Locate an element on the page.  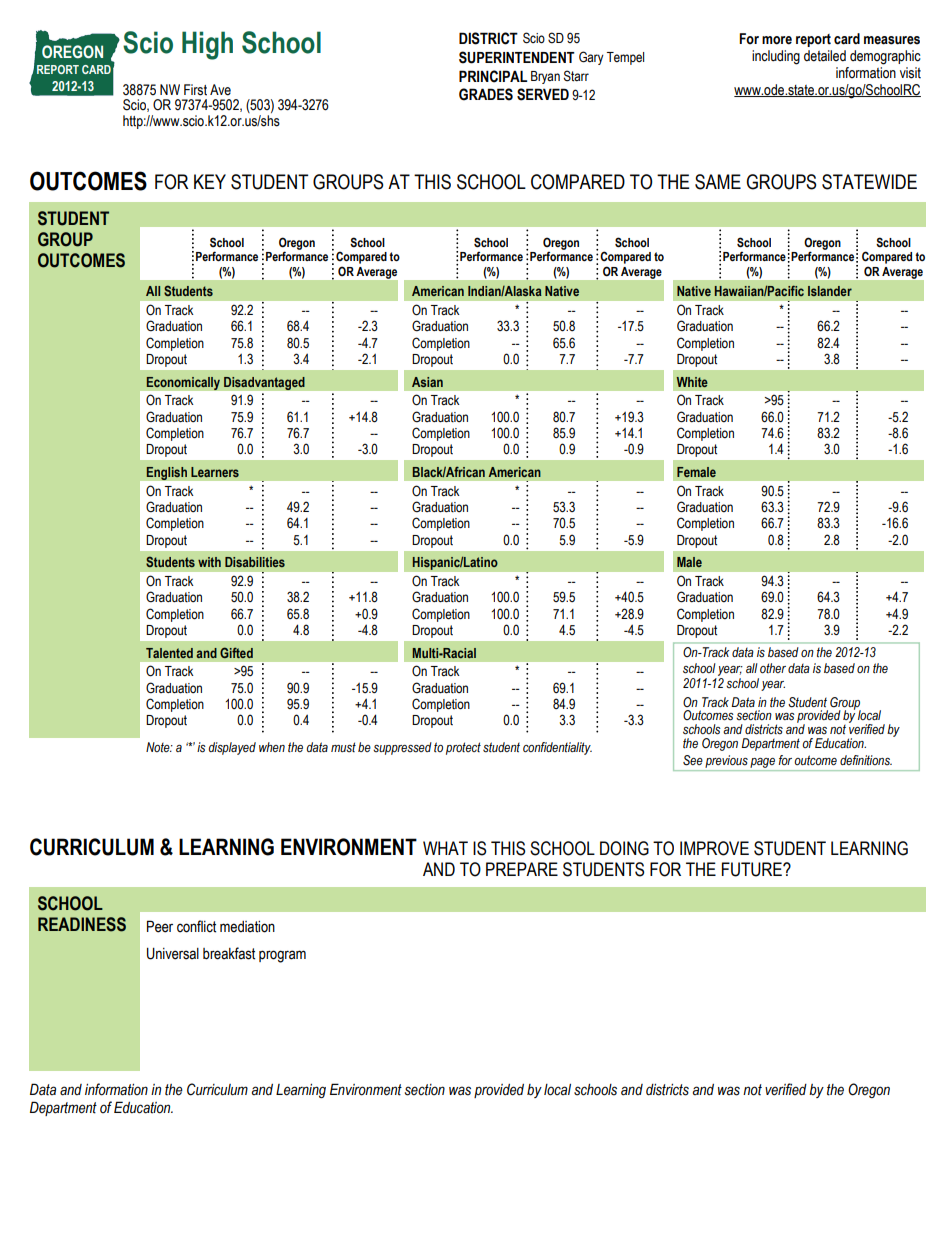
First is located at coordinates (195, 90).
